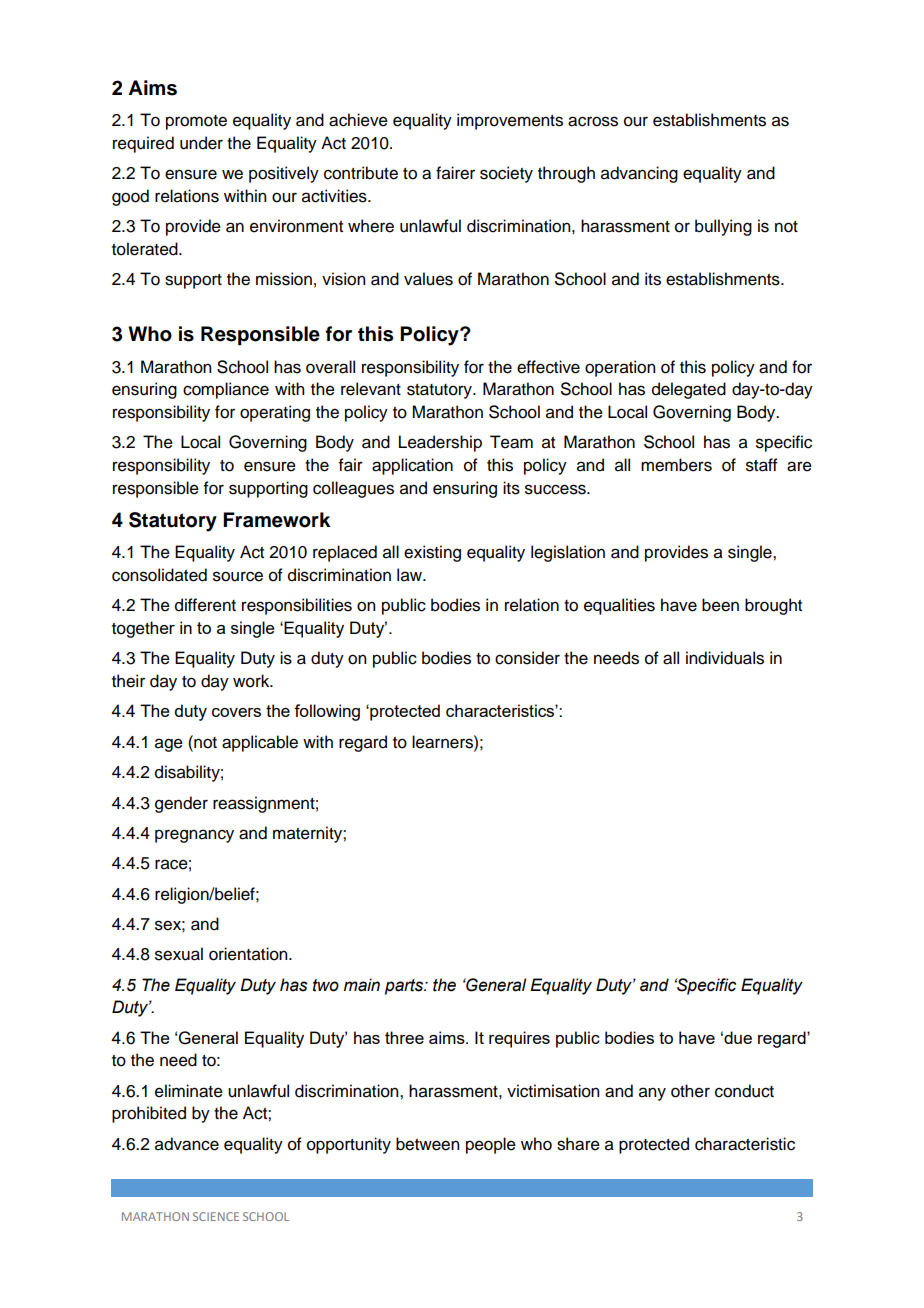 The width and height of the screenshot is (924, 1308). Describe the element at coordinates (725, 658) in the screenshot. I see `individuals` at that location.
